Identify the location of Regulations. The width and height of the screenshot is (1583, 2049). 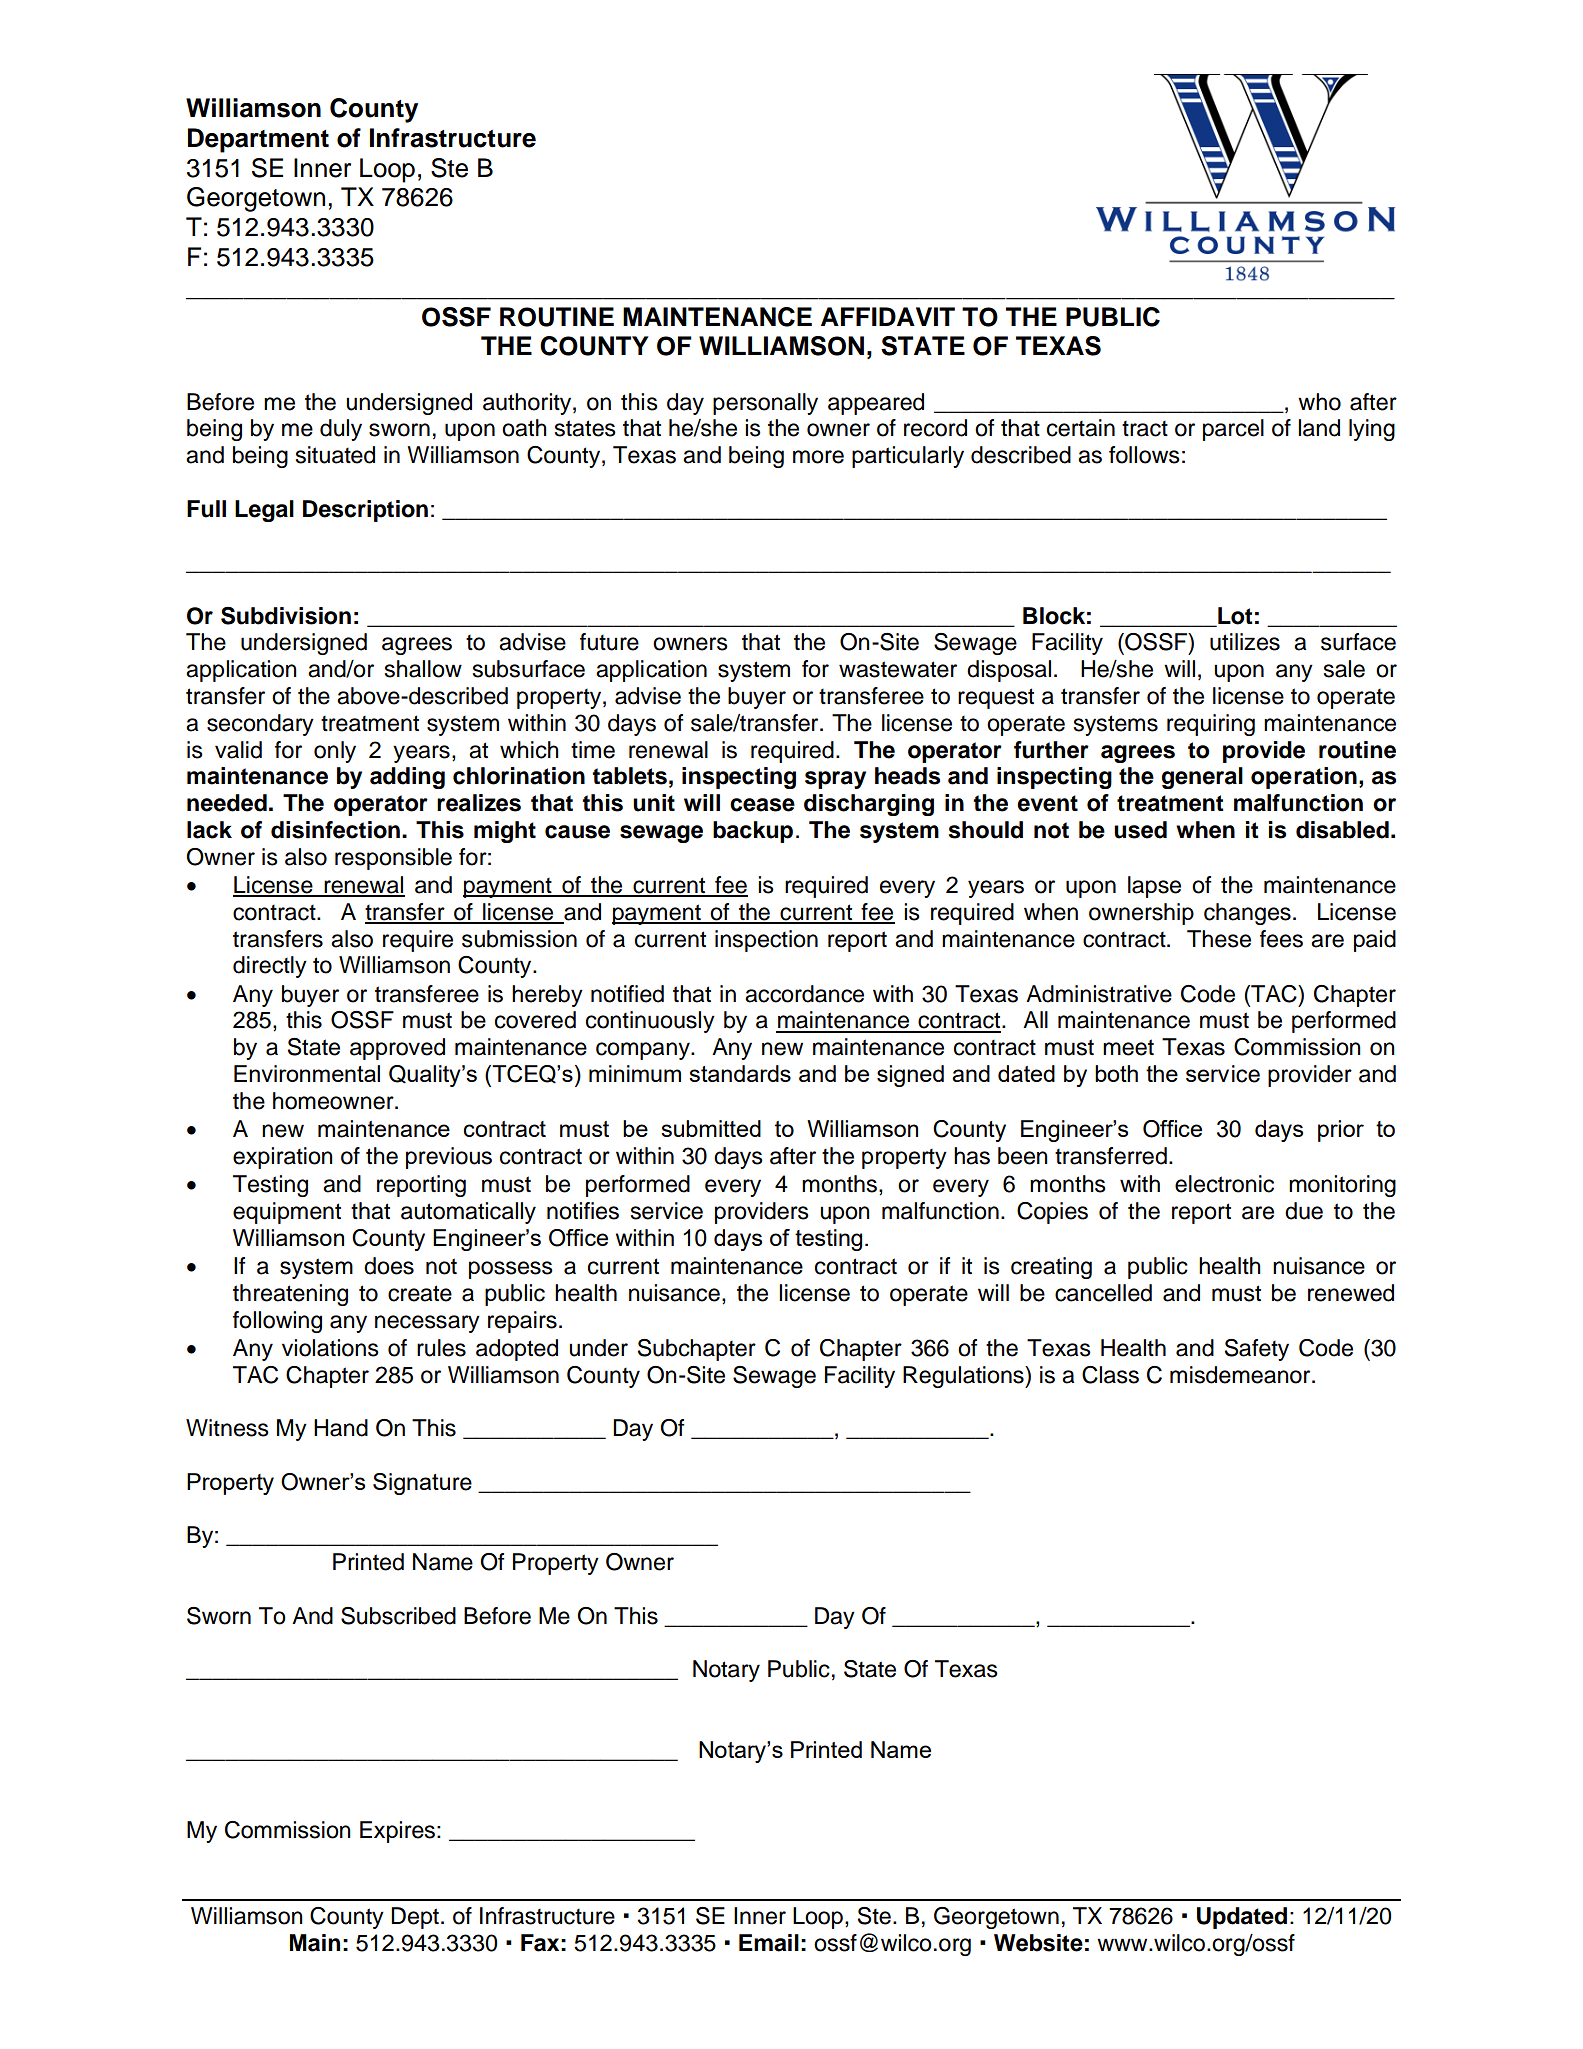
(964, 1377).
